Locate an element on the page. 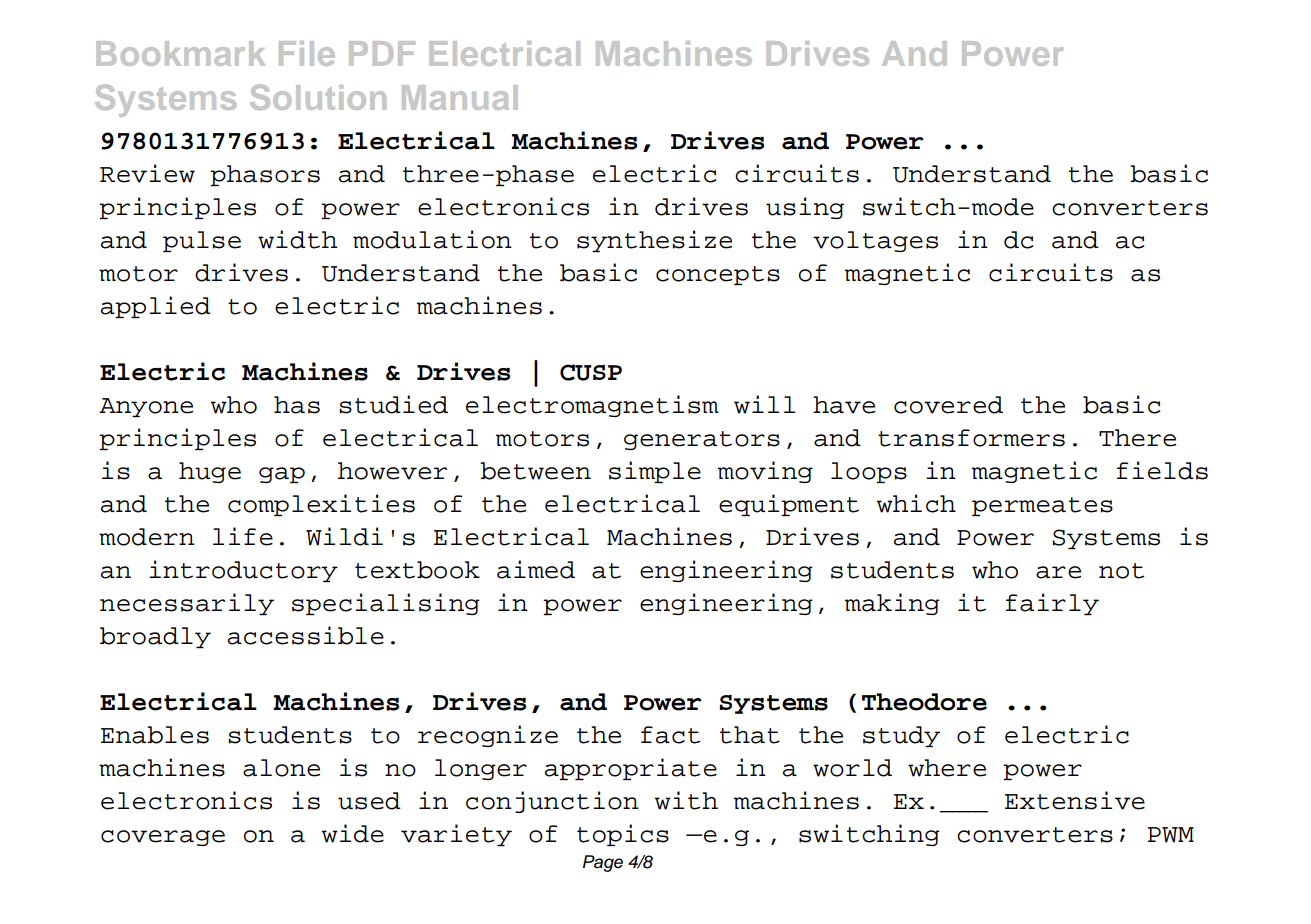 This image has width=1311, height=924. Manual is located at coordinates (460, 97).
